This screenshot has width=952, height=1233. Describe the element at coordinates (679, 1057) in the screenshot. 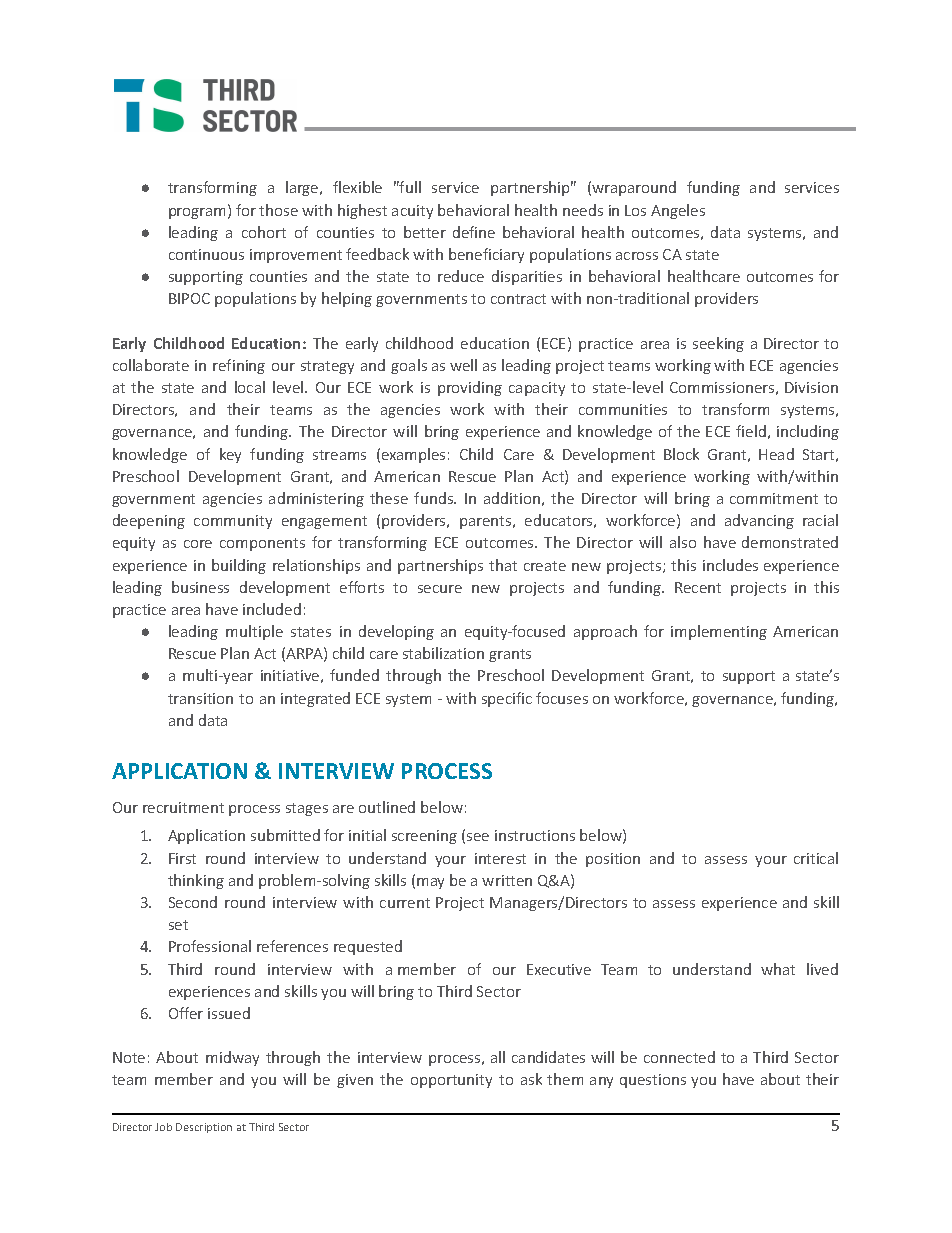

I see `connected` at that location.
